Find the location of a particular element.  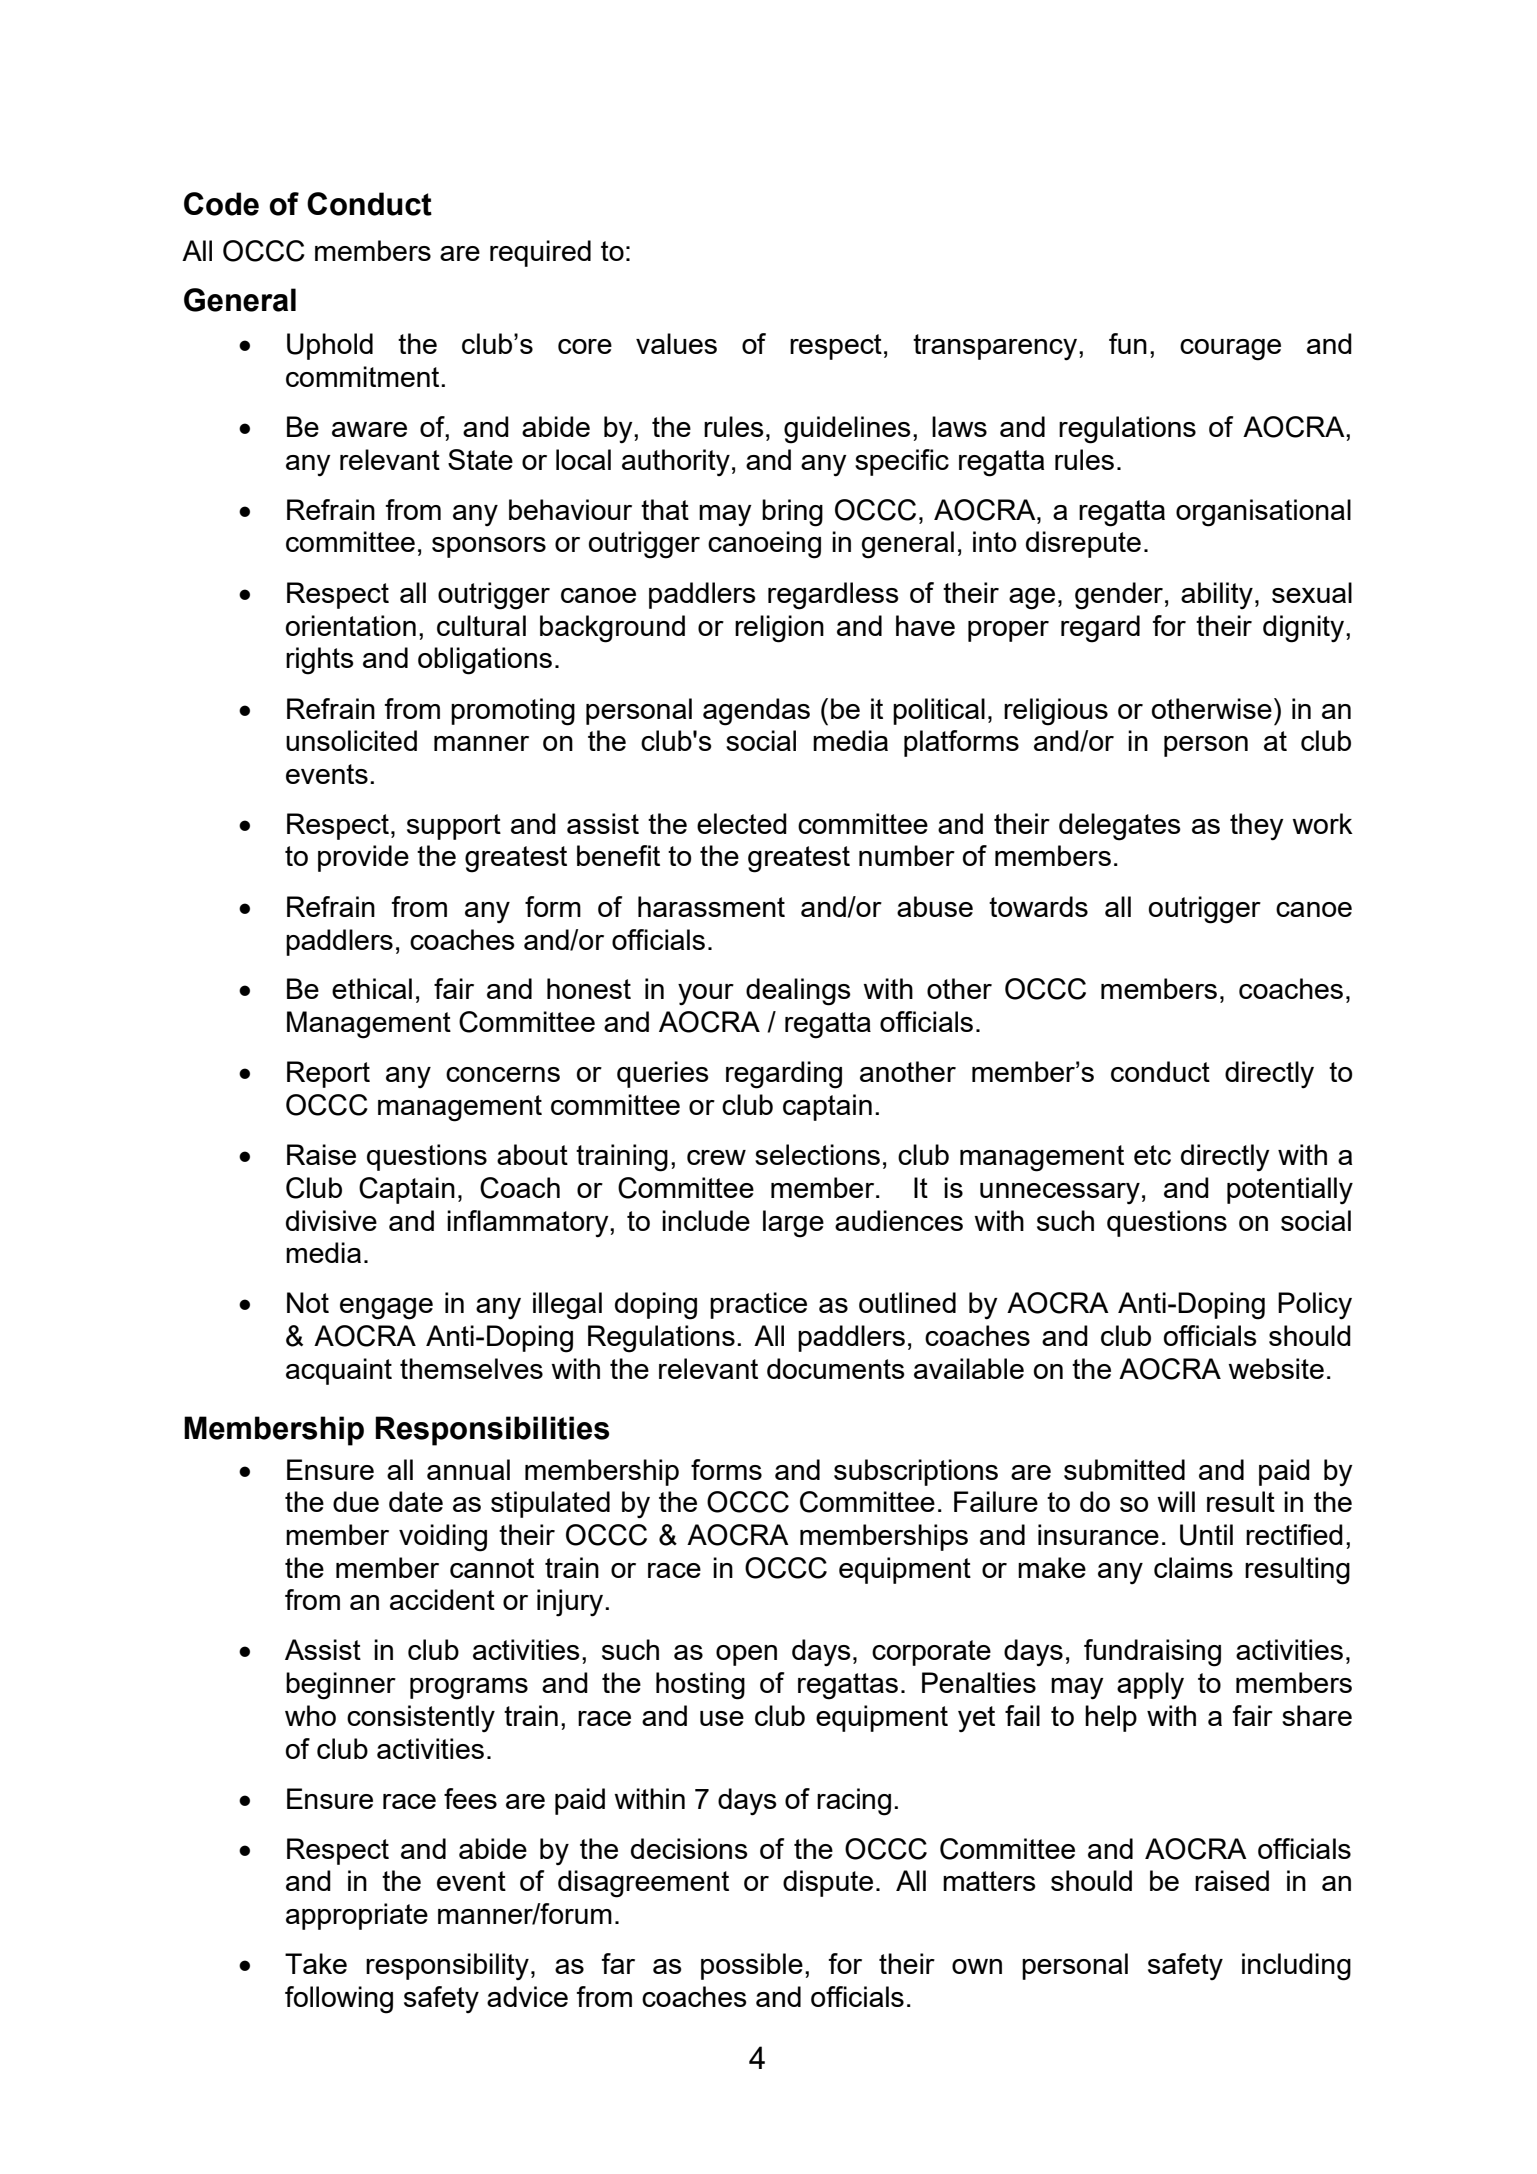

appropriate is located at coordinates (357, 1916).
